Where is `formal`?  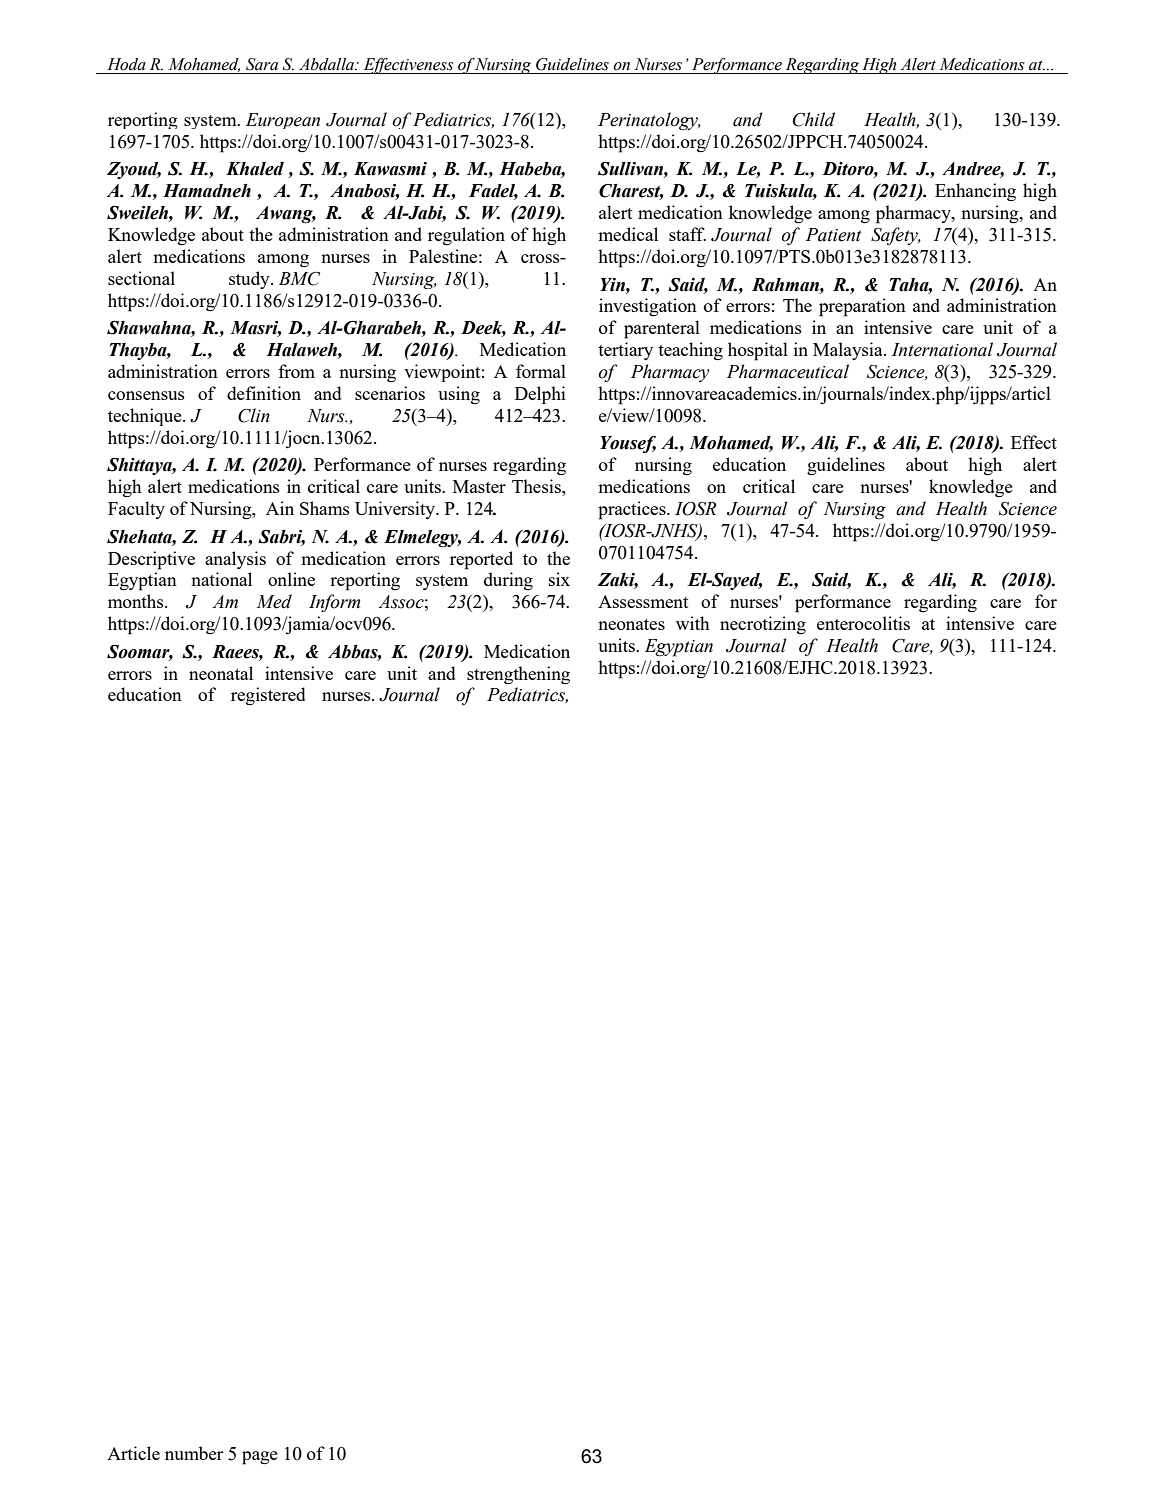 formal is located at coordinates (541, 371).
